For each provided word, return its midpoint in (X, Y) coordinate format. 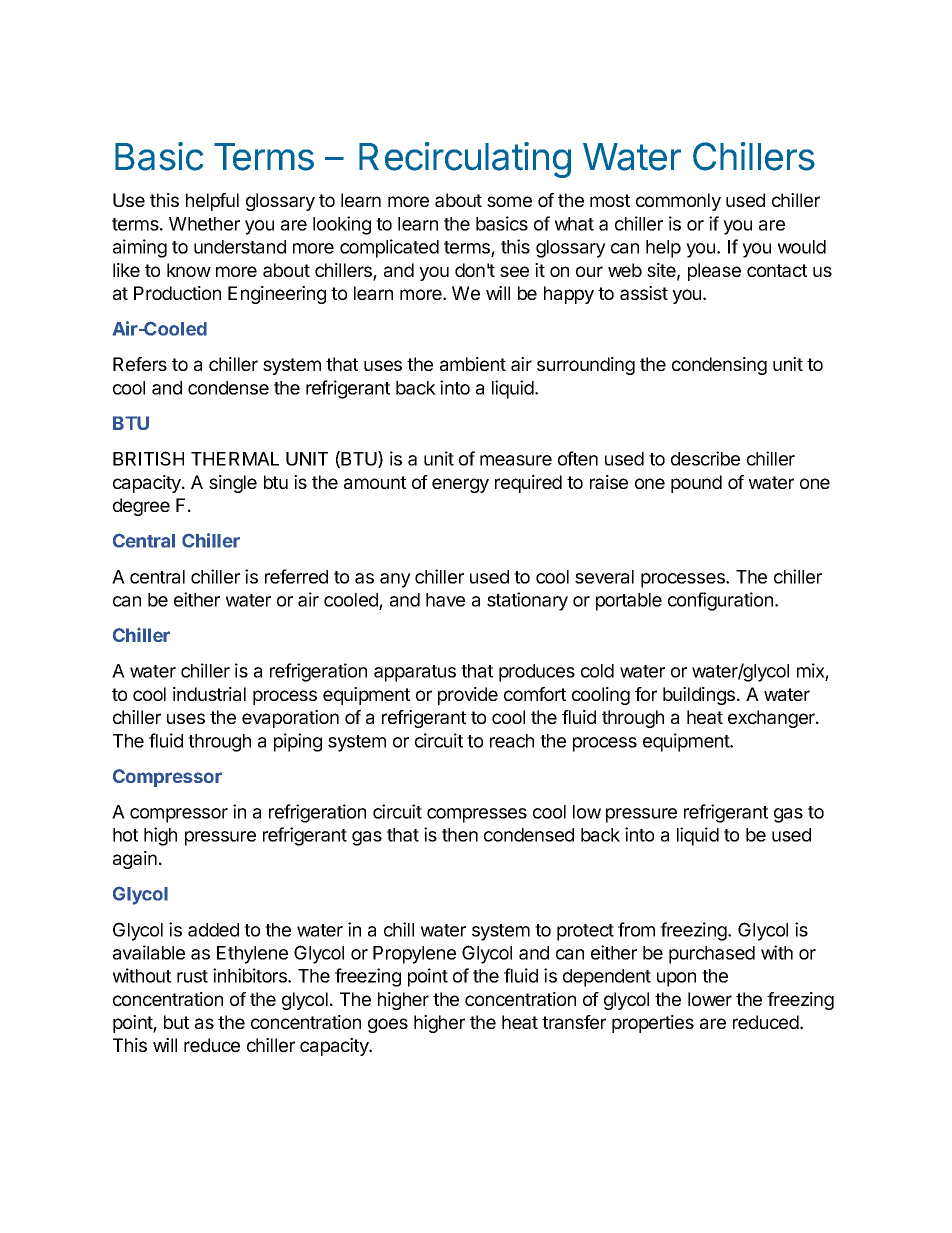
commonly (678, 202)
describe (705, 458)
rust (192, 976)
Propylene (414, 955)
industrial (209, 694)
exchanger (772, 719)
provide (468, 696)
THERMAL (235, 459)
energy (460, 485)
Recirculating (465, 160)
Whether (204, 224)
